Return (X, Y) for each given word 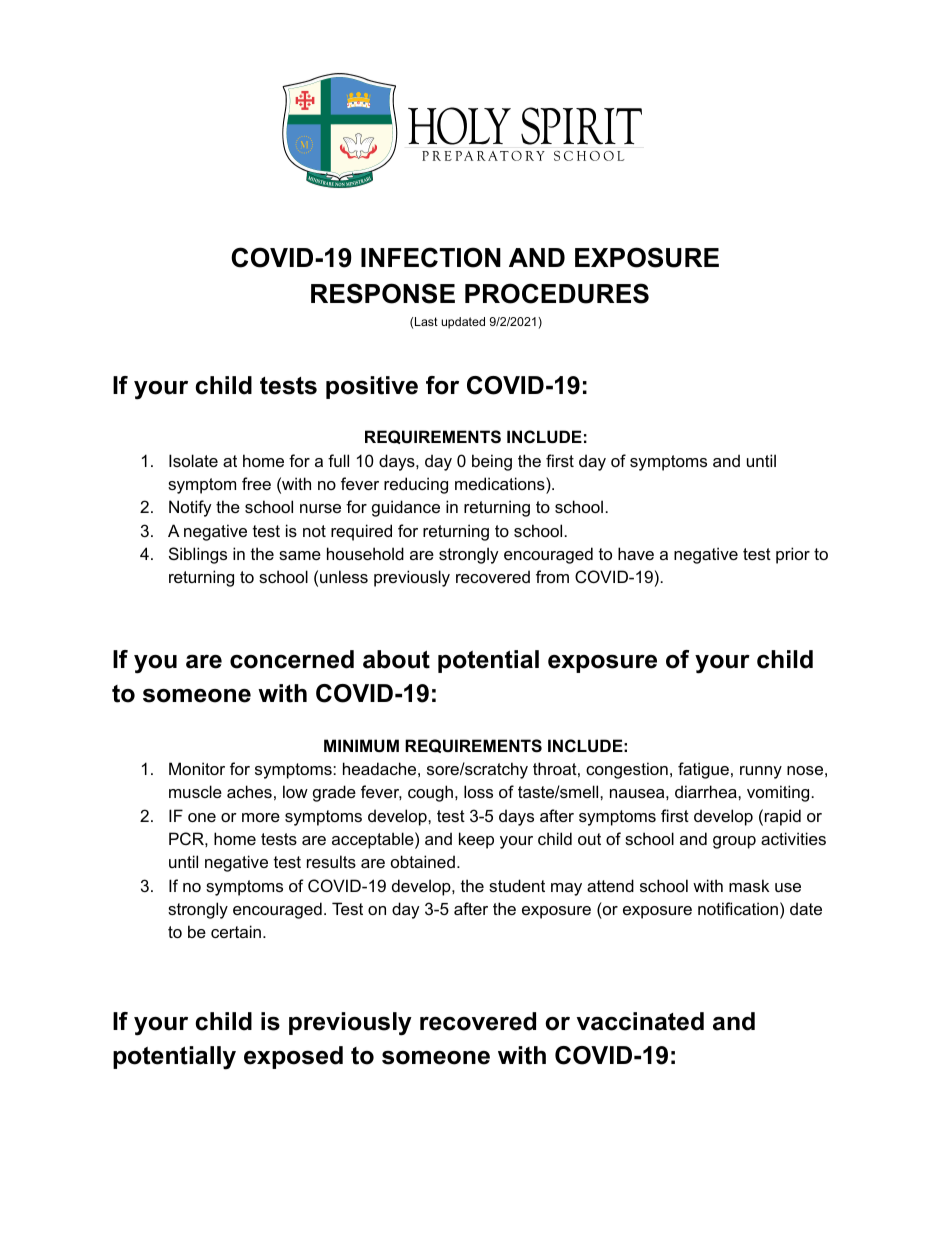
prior (793, 555)
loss (478, 791)
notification (738, 908)
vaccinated (640, 1021)
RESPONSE (383, 293)
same (300, 555)
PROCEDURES (557, 293)
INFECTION (431, 257)
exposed (293, 1057)
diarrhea (707, 791)
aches (249, 791)
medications (501, 483)
